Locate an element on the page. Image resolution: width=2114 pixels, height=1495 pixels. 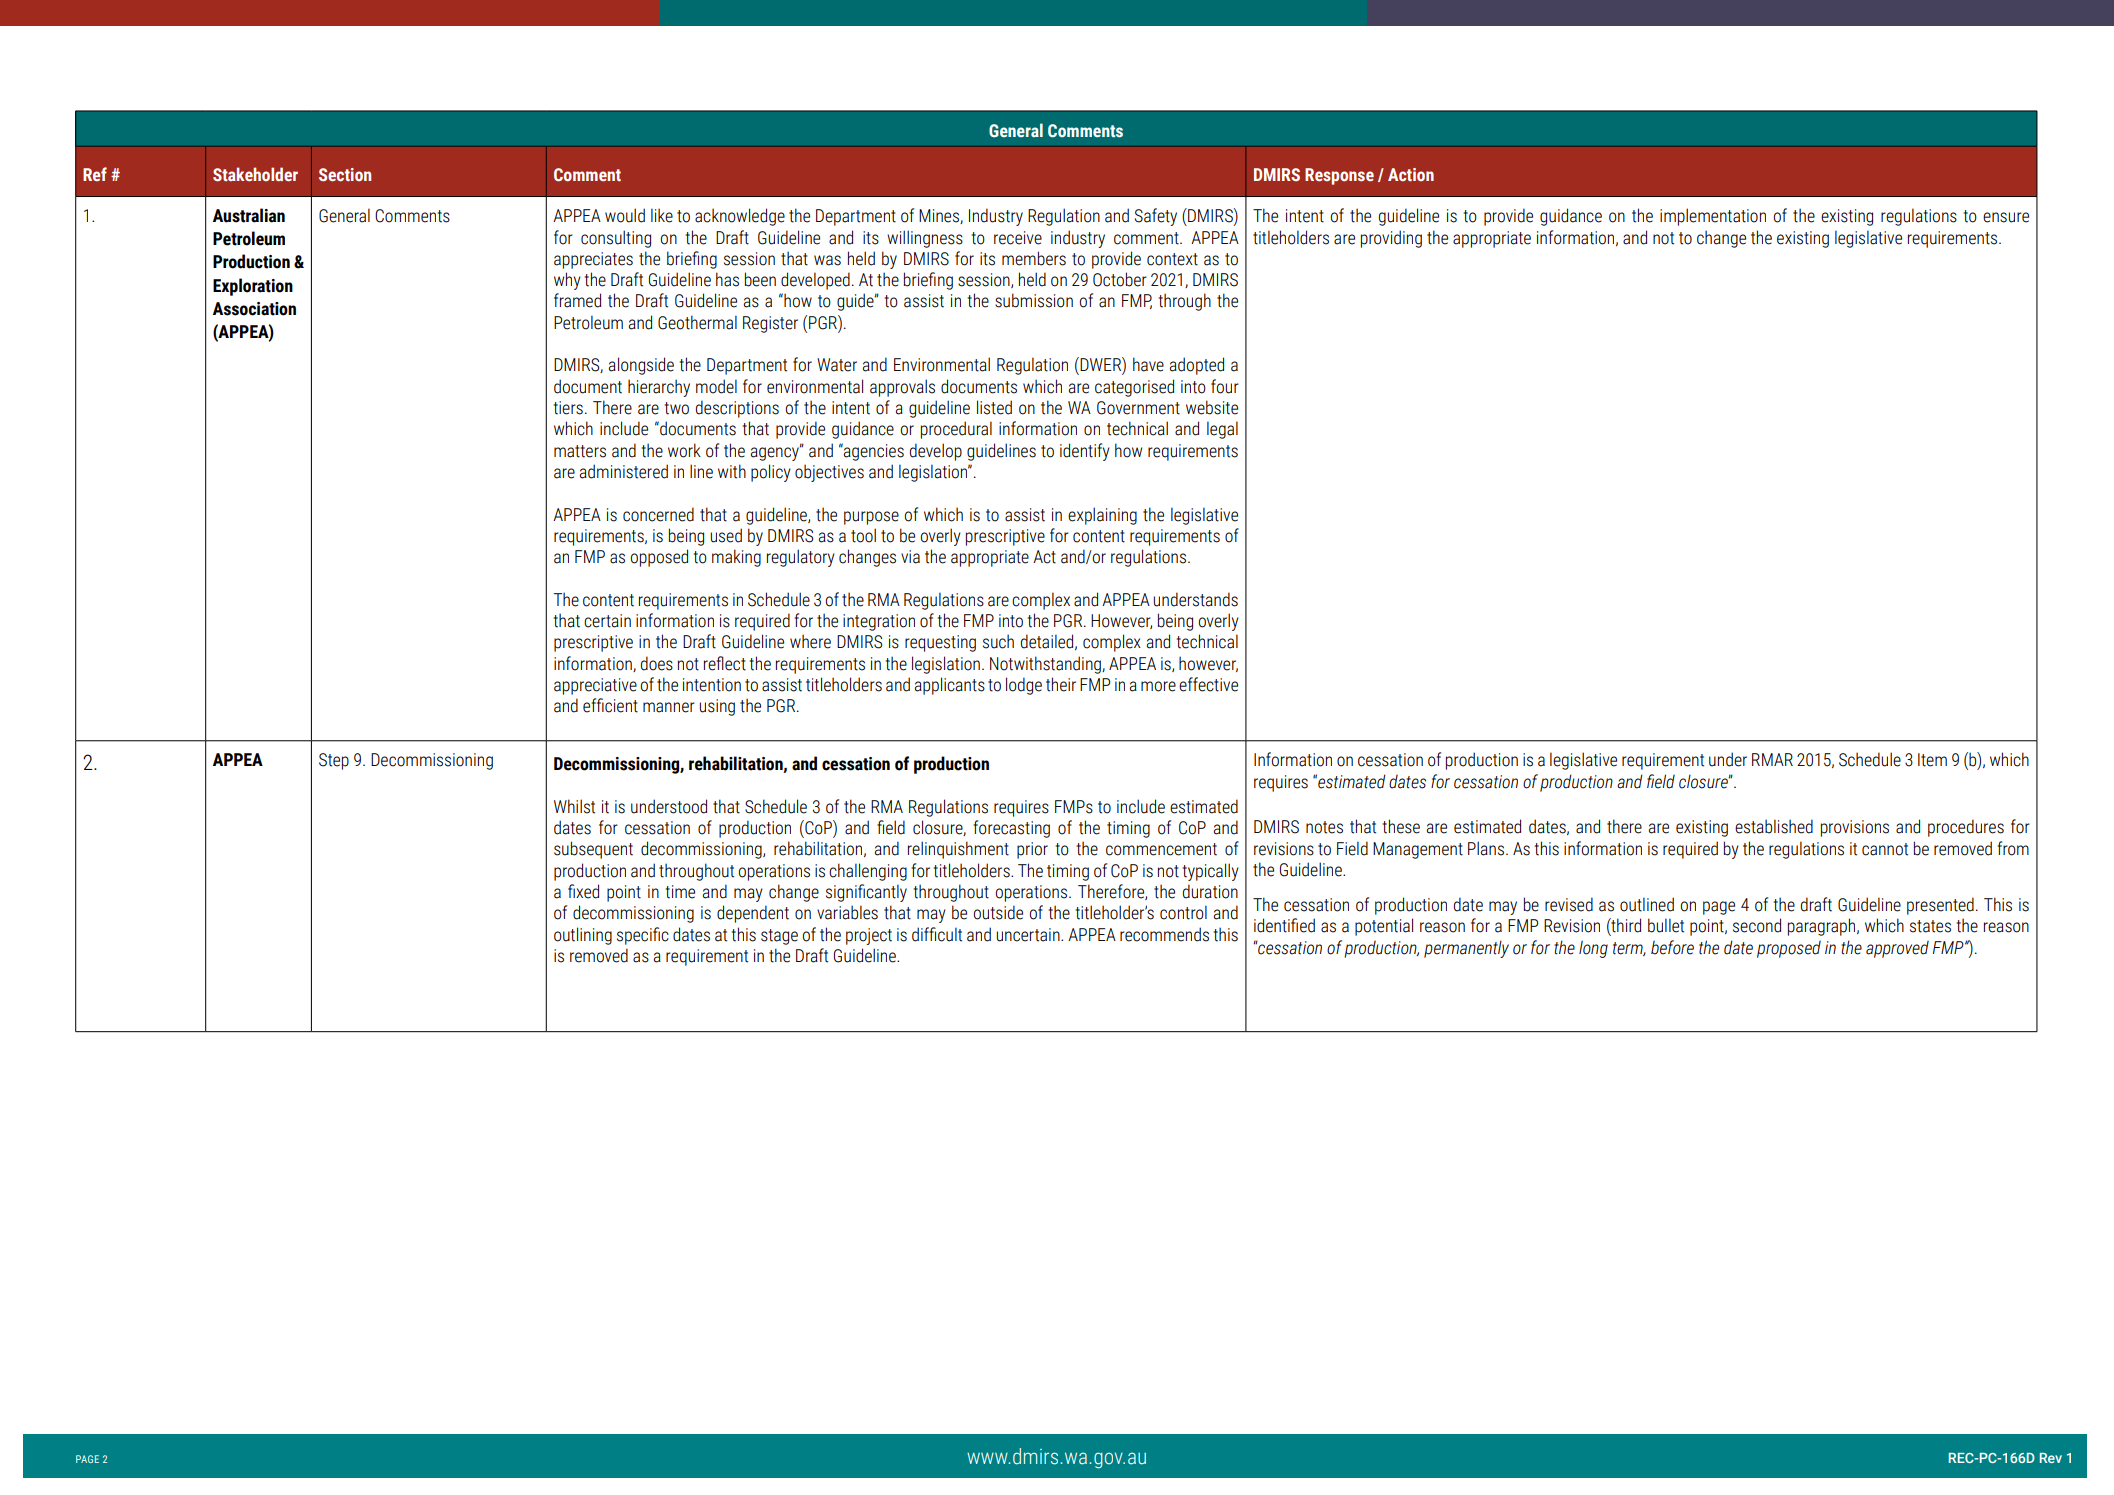
identify is located at coordinates (1085, 452).
